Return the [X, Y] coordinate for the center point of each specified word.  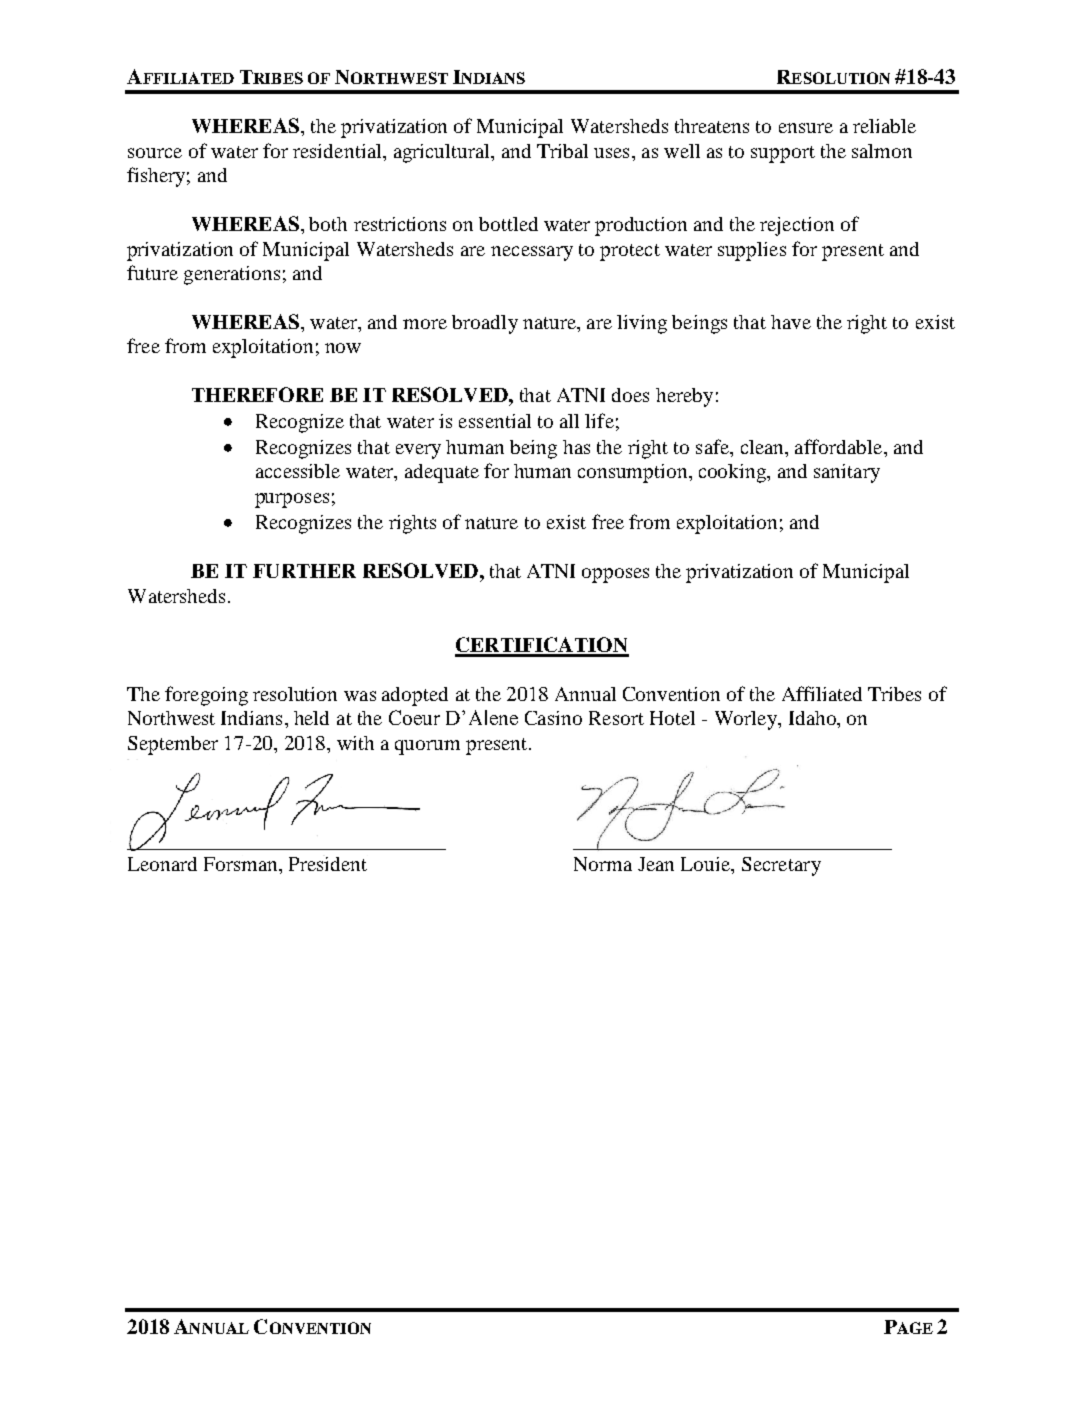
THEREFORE [257, 394]
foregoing [206, 696]
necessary [532, 253]
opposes [615, 575]
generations [232, 275]
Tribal [562, 151]
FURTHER [304, 571]
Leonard [162, 864]
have [791, 322]
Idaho [813, 718]
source [155, 153]
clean [764, 448]
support [783, 154]
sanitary [847, 473]
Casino [553, 718]
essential [495, 421]
